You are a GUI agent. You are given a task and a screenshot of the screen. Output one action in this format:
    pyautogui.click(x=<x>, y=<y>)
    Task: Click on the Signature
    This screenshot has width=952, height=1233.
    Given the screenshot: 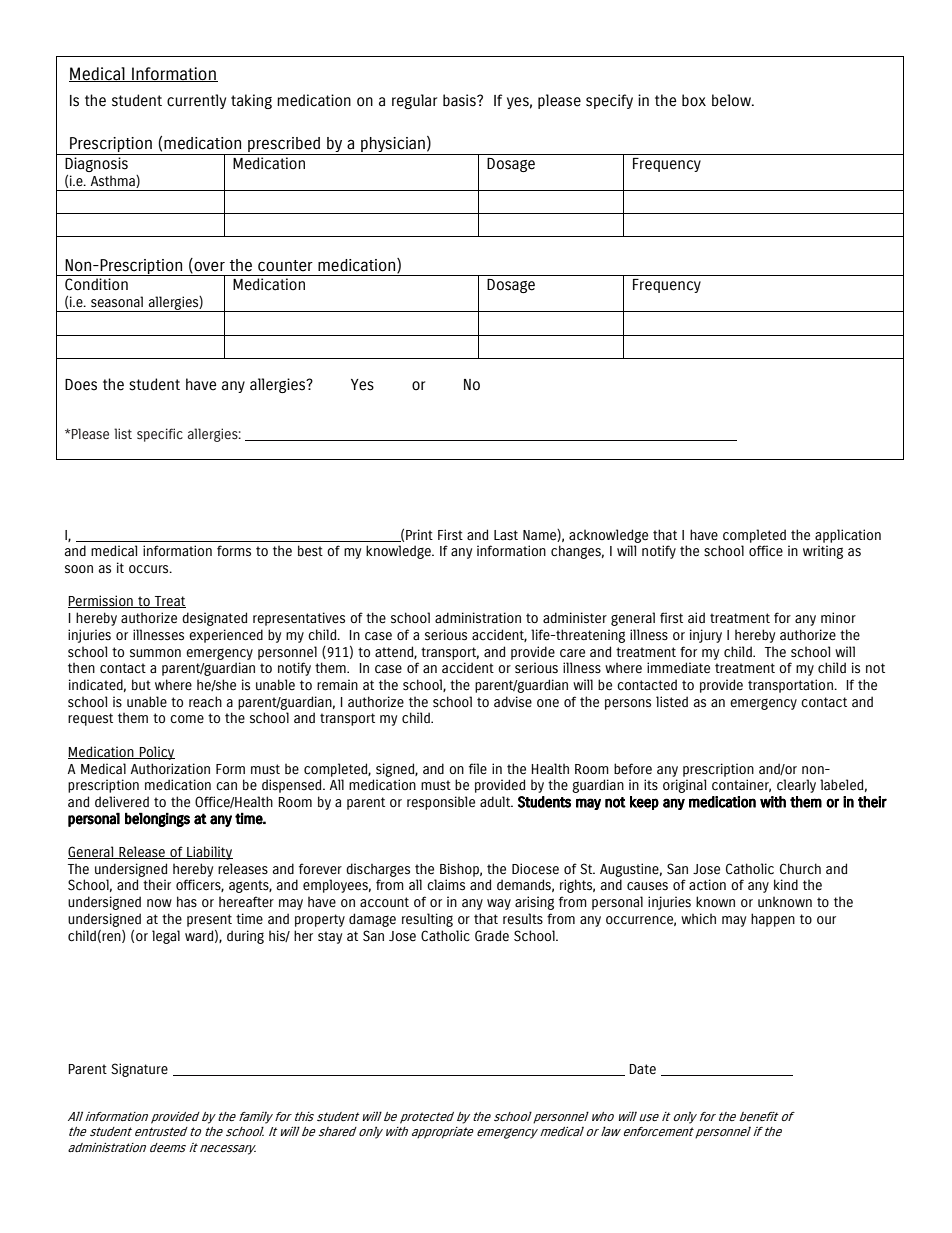 What is the action you would take?
    pyautogui.click(x=139, y=1070)
